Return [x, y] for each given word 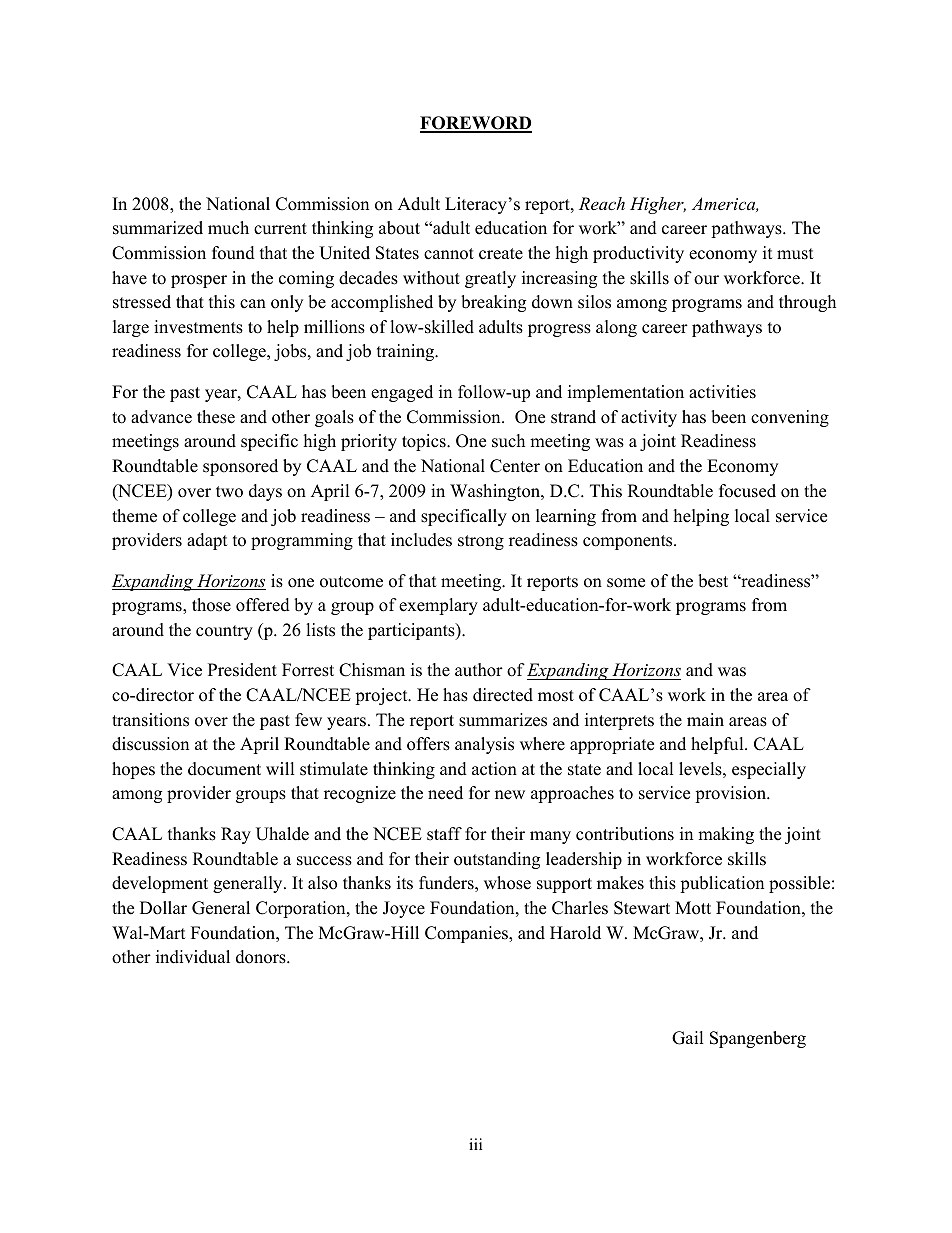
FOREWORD [476, 124]
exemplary [438, 606]
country [224, 632]
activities [722, 392]
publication [722, 884]
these [216, 417]
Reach [602, 203]
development [160, 884]
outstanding [497, 860]
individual [193, 957]
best [713, 581]
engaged [402, 393]
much [228, 228]
